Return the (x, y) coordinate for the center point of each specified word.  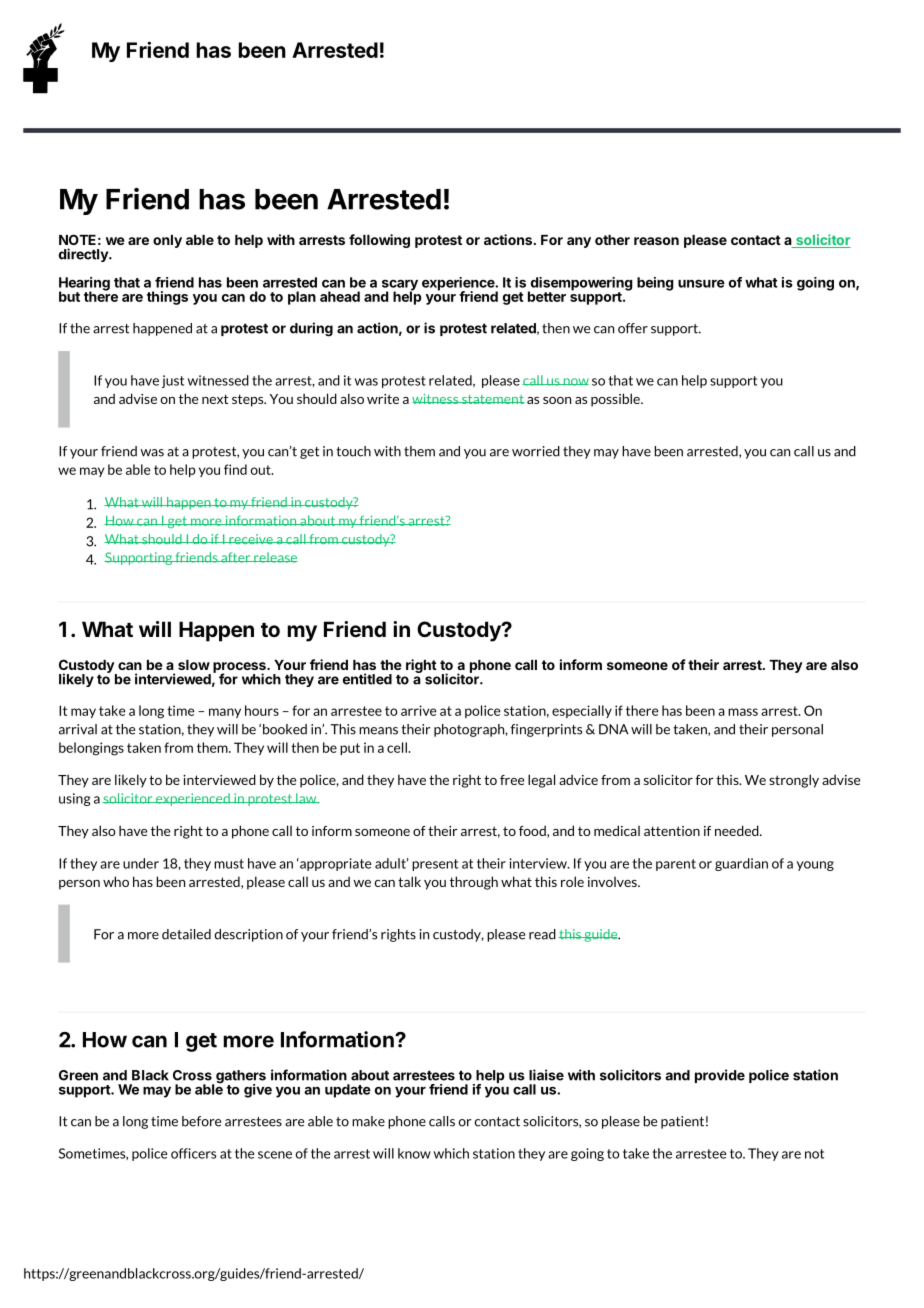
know (414, 1153)
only (167, 241)
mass (743, 712)
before (201, 1121)
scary (400, 286)
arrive (419, 710)
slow (194, 665)
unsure (701, 283)
